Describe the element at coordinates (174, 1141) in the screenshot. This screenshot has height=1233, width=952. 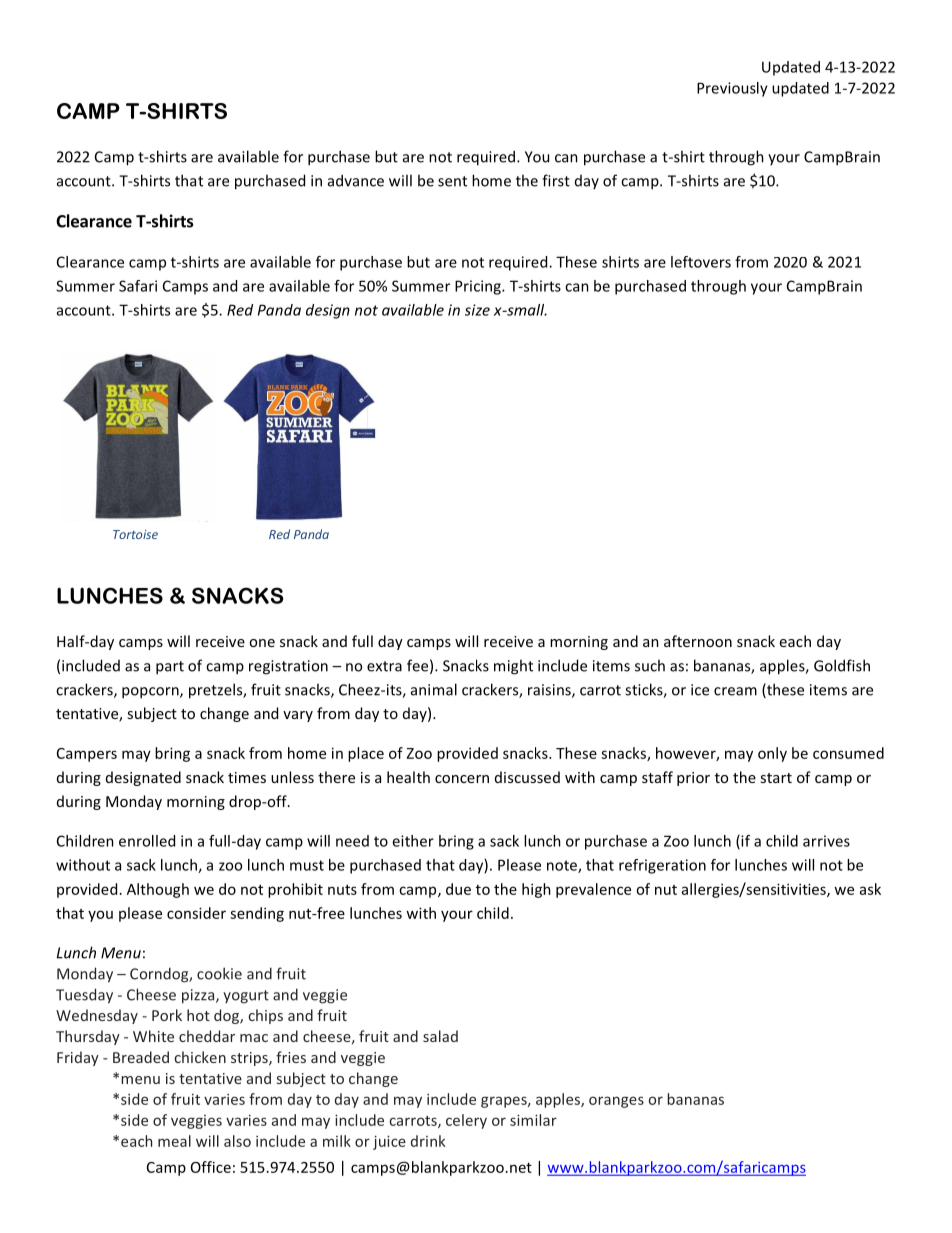
I see `meal` at that location.
